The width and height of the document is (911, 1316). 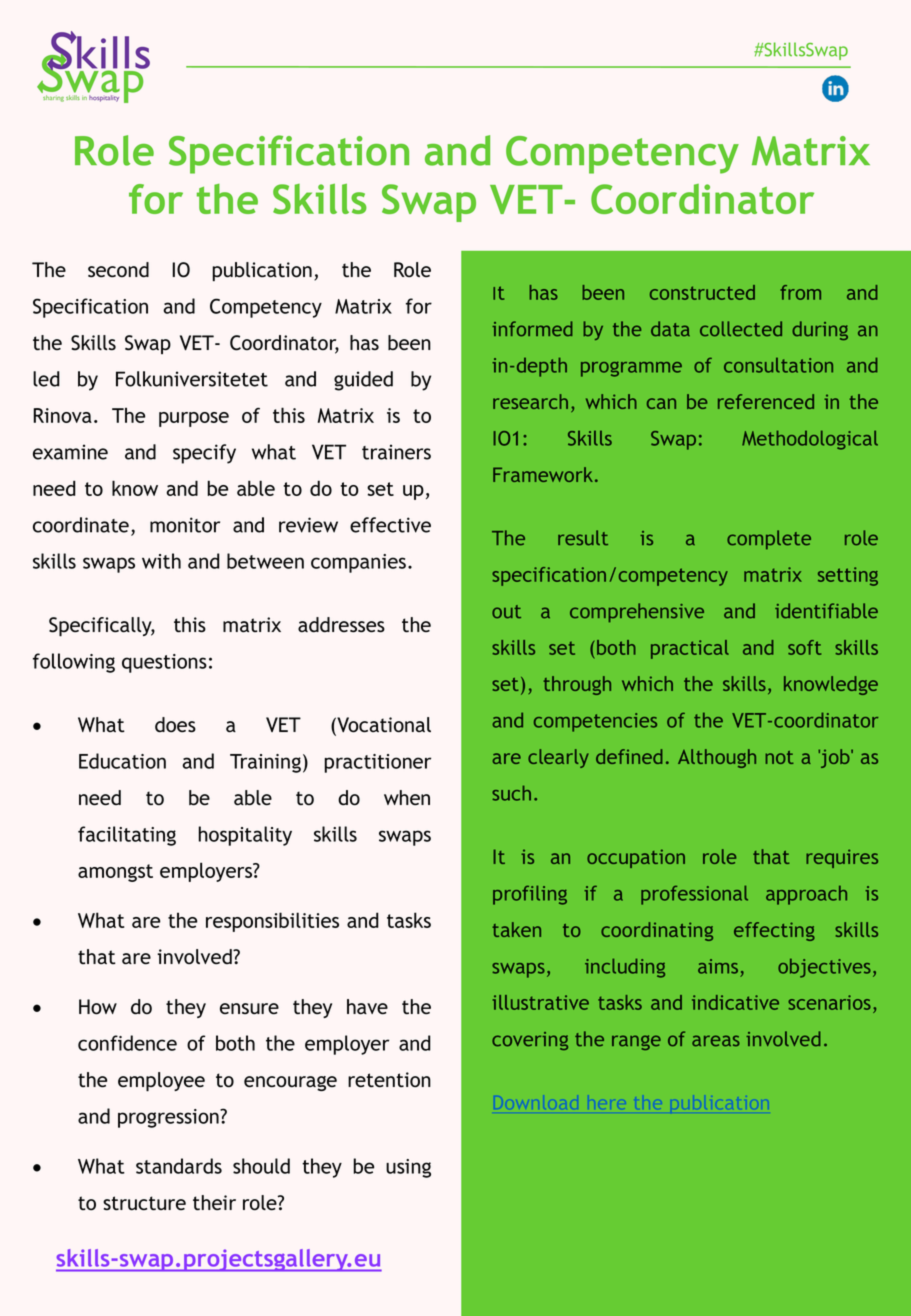 What do you see at coordinates (118, 270) in the document?
I see `second` at bounding box center [118, 270].
